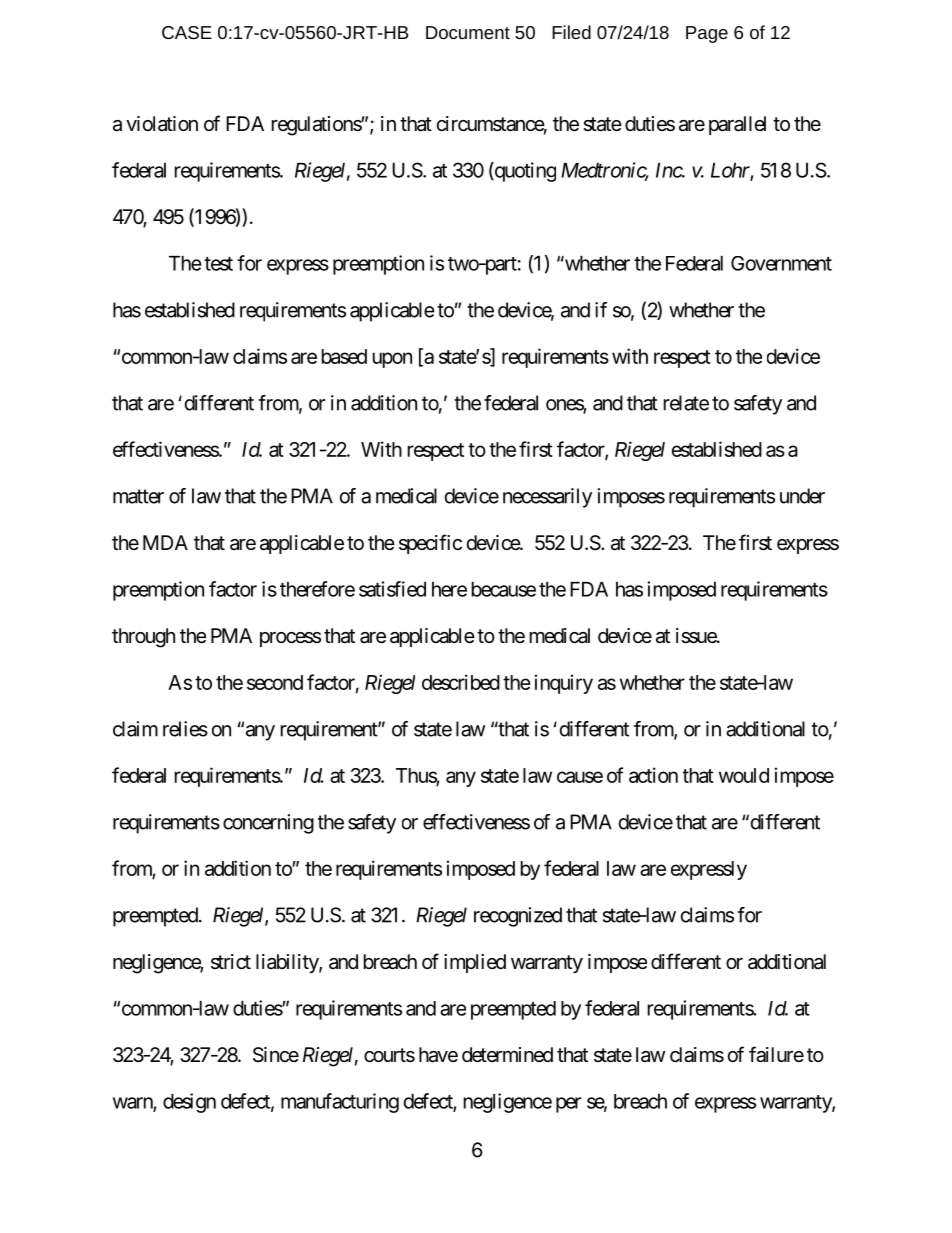 The image size is (952, 1233). I want to click on per, so click(568, 1105).
